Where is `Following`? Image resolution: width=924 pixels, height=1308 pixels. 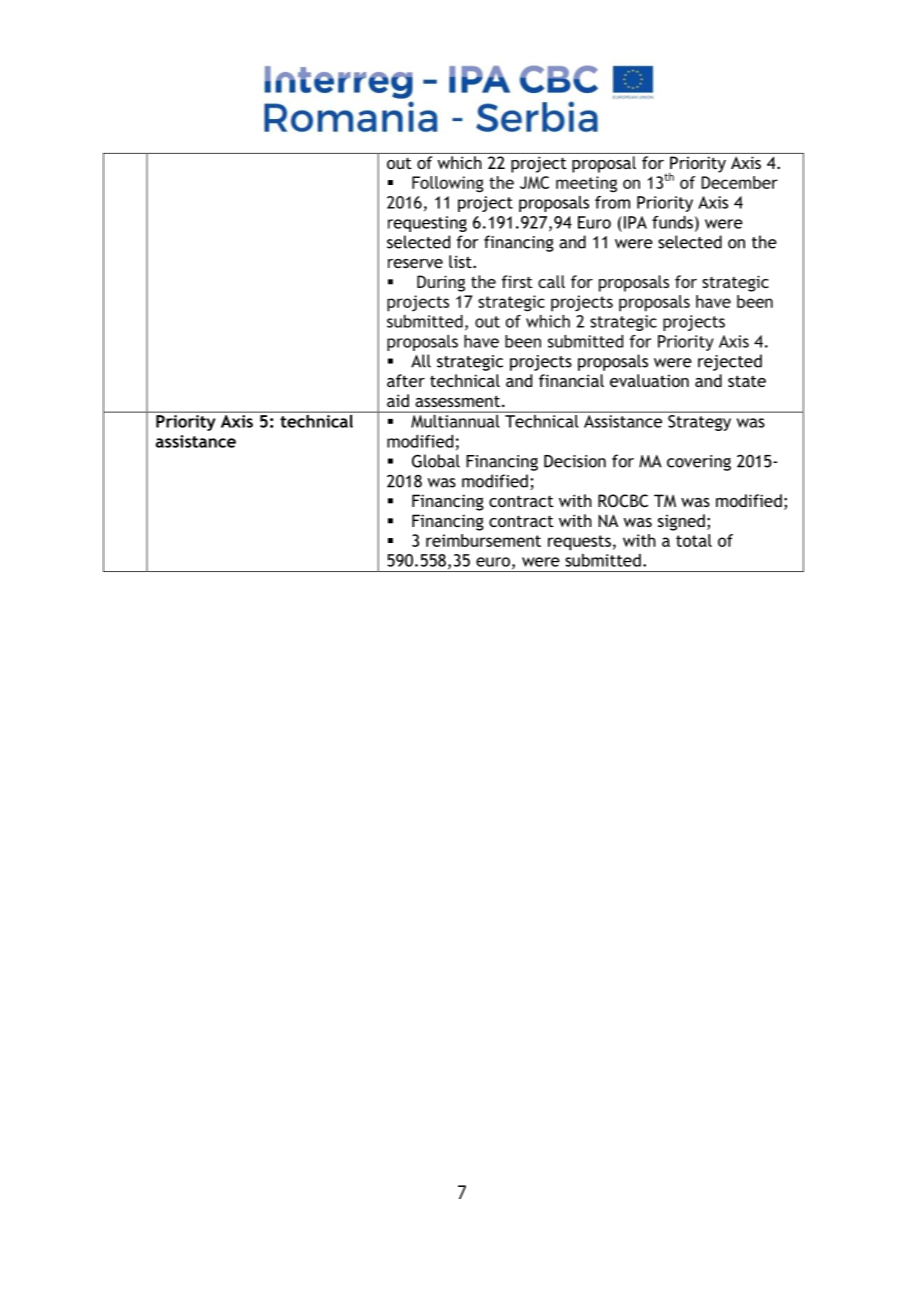
Following is located at coordinates (448, 184).
